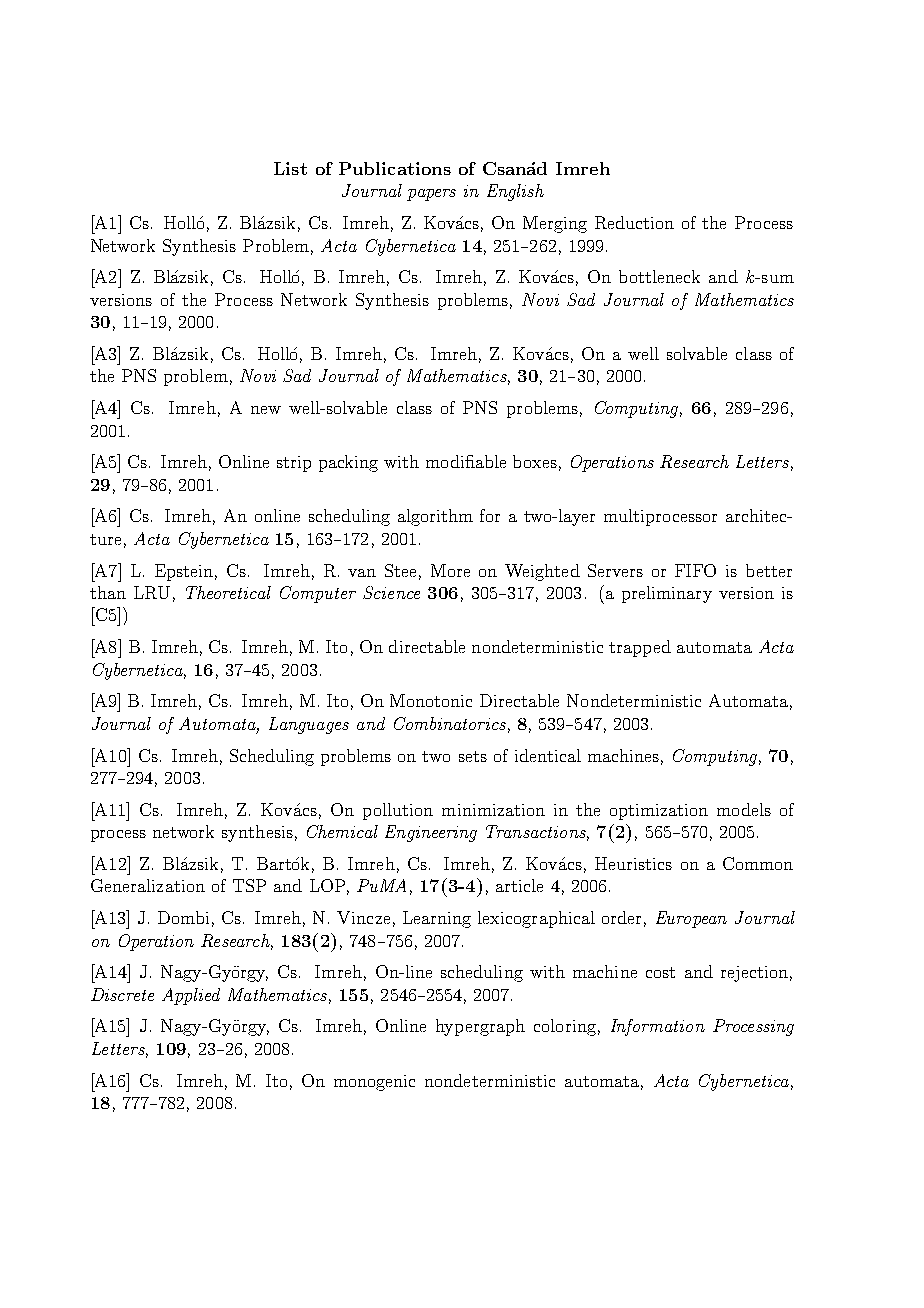  I want to click on Reduction, so click(634, 222).
